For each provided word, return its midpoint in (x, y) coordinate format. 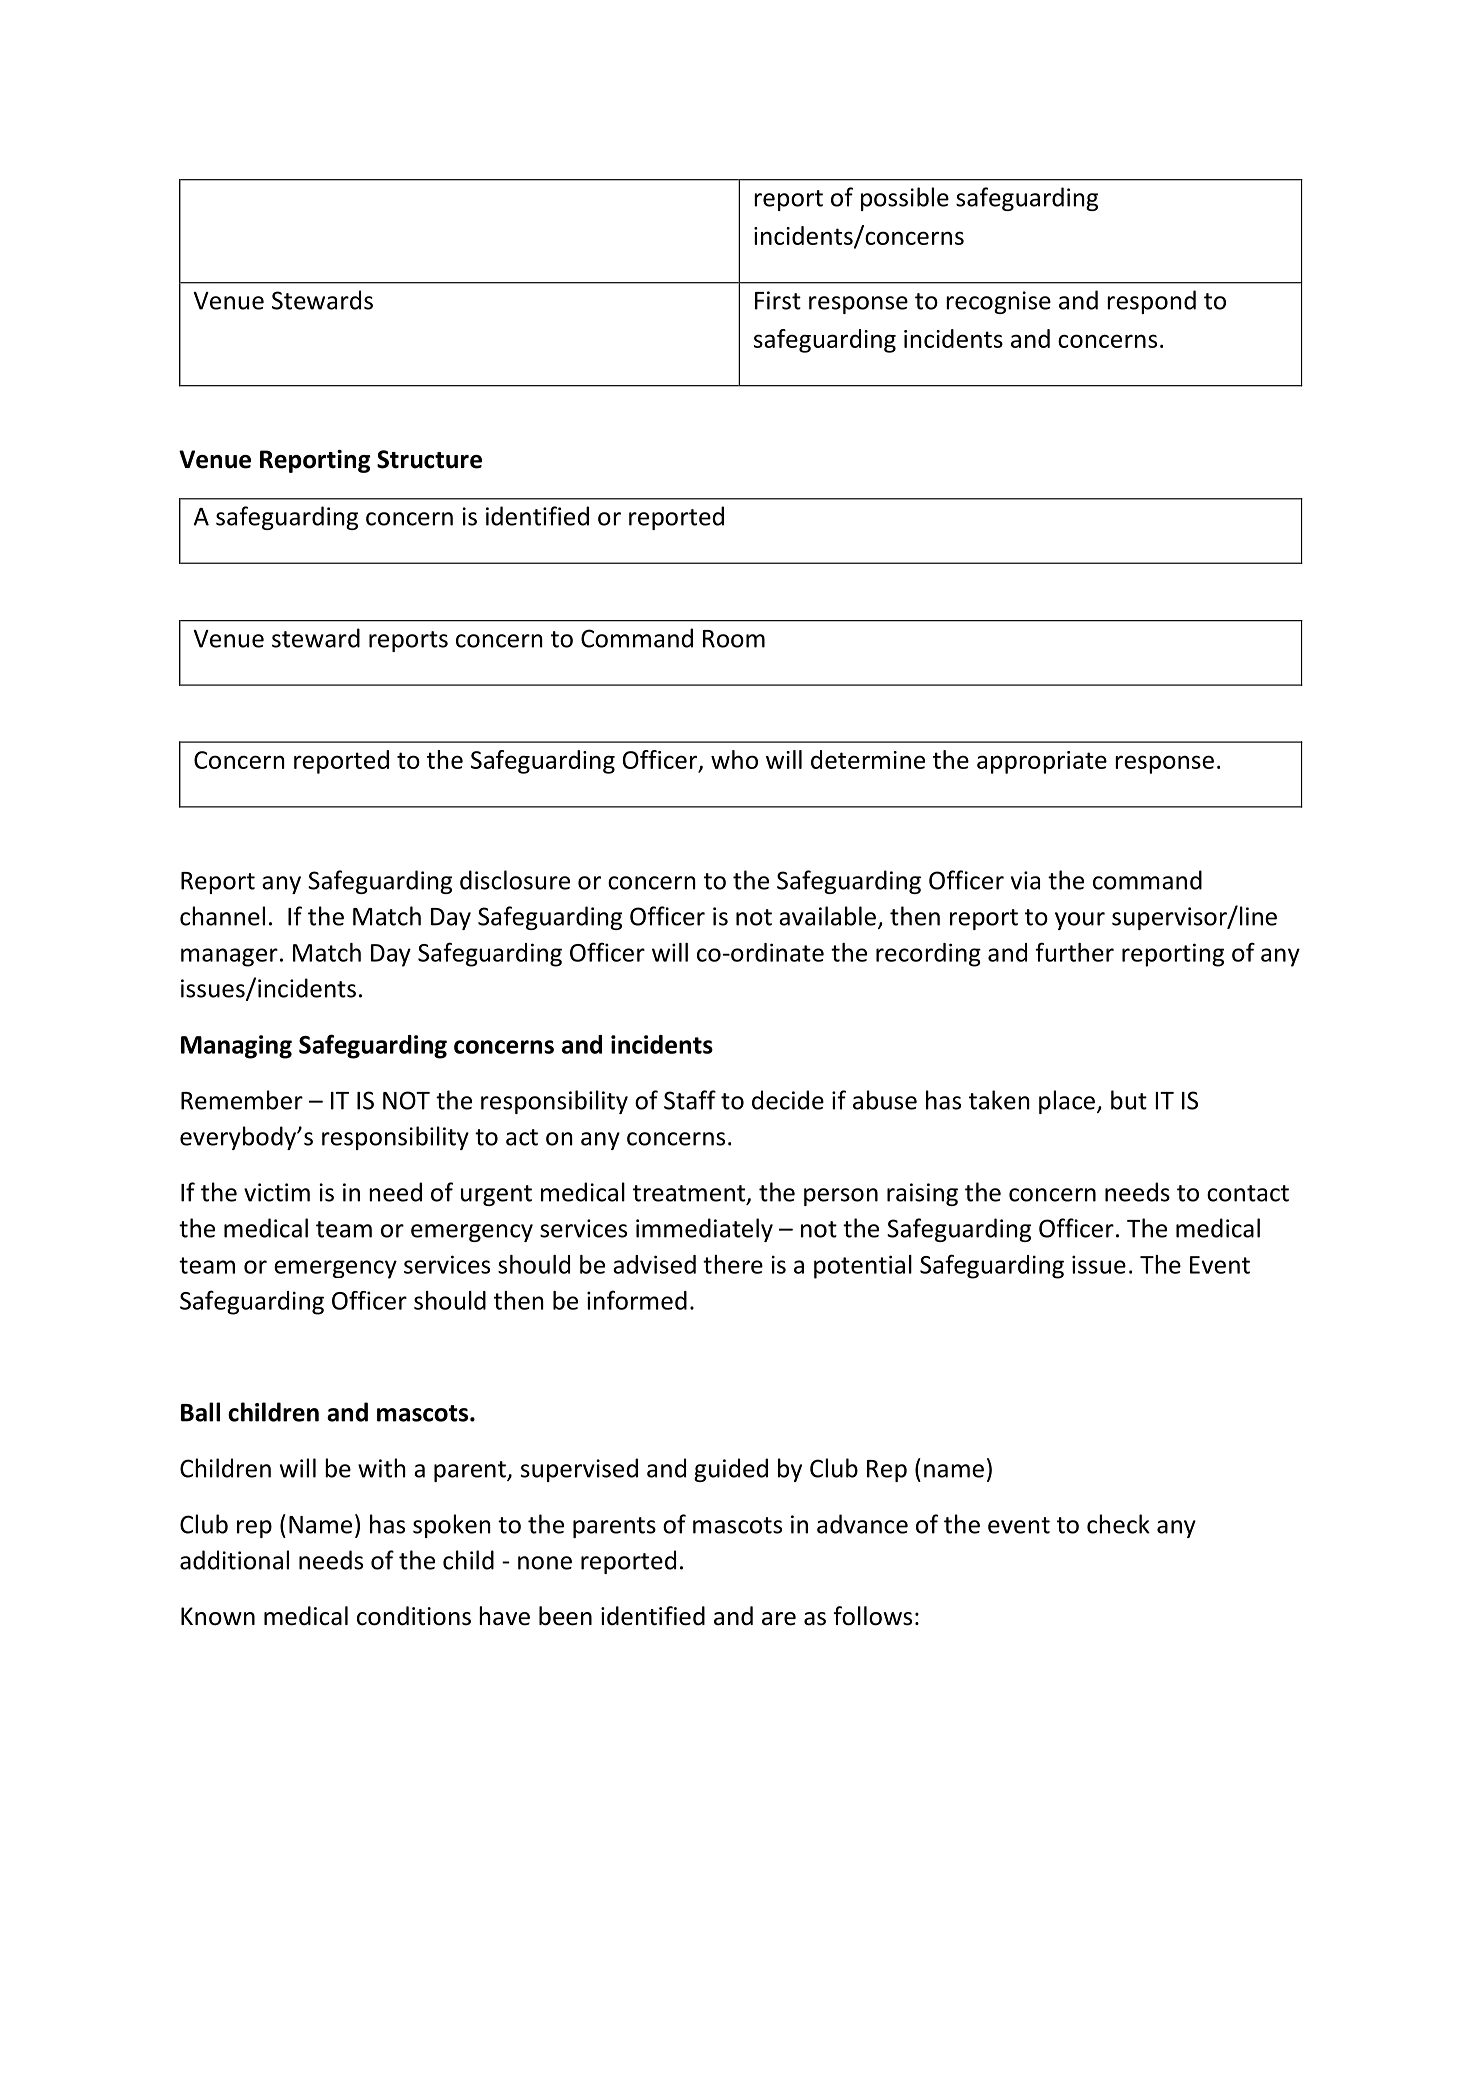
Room (734, 639)
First (778, 300)
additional (234, 1560)
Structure (429, 459)
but (1129, 1100)
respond (1151, 302)
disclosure (515, 880)
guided (731, 1470)
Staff (690, 1100)
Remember (242, 1100)
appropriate (1042, 762)
